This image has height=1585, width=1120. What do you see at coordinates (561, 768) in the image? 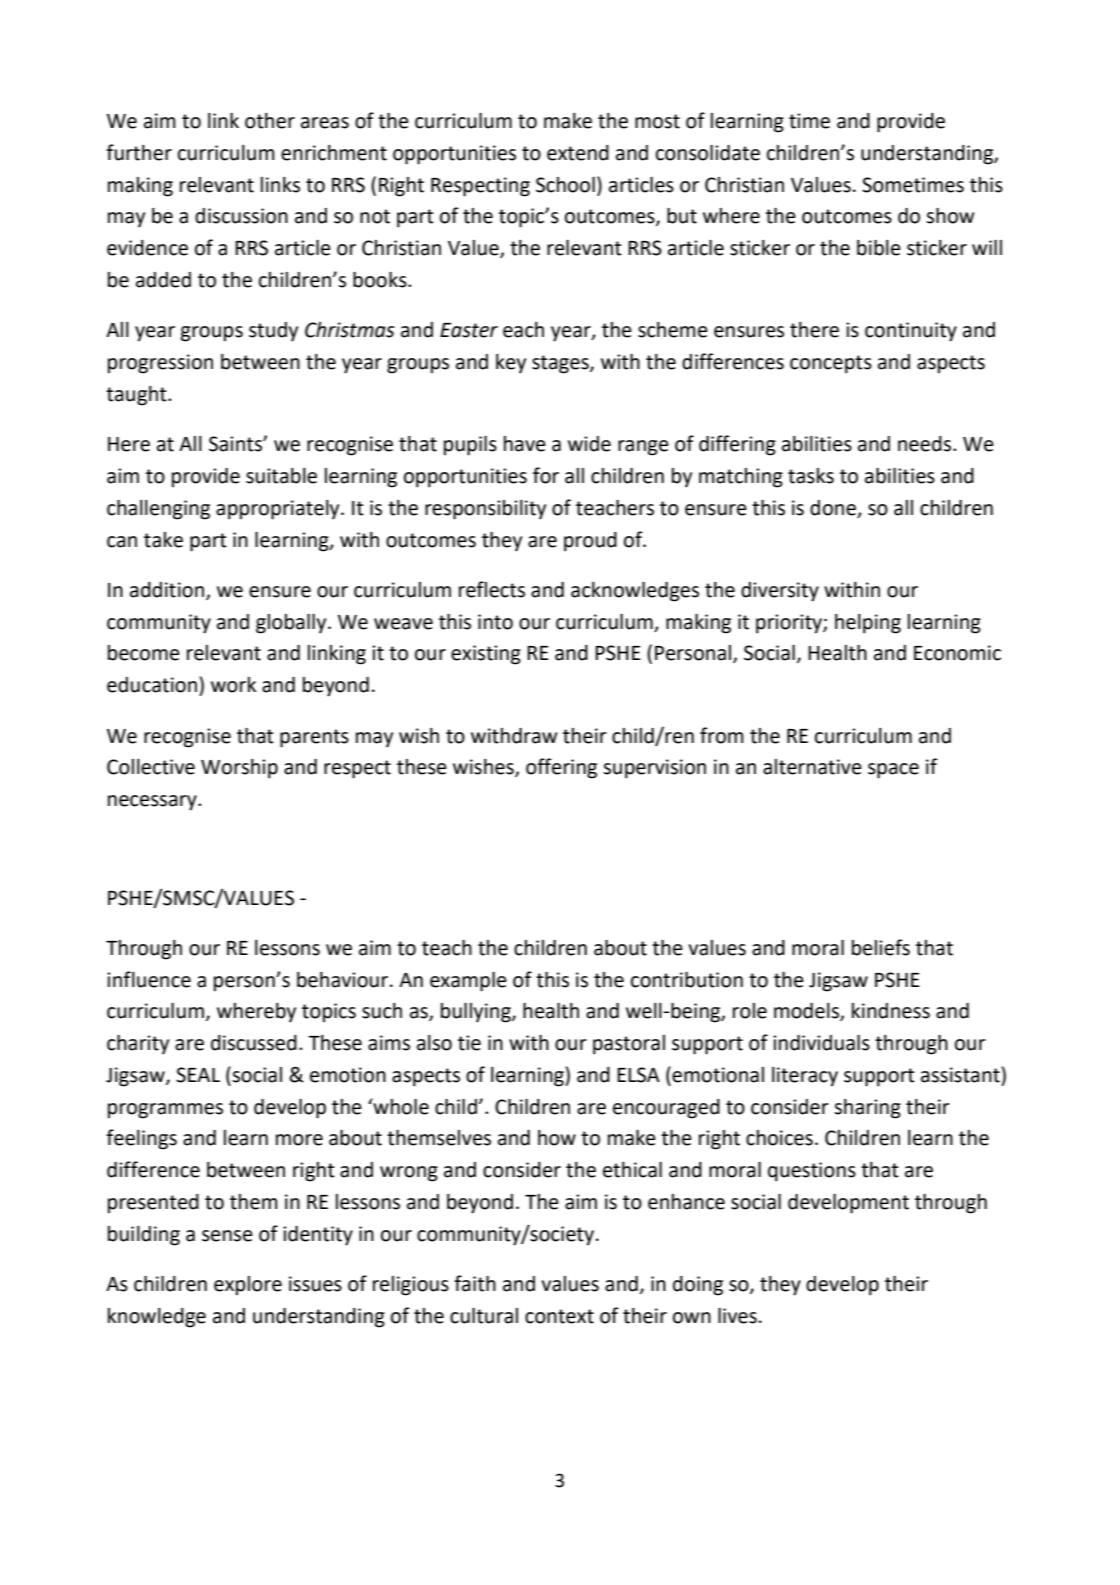
I see `offering` at bounding box center [561, 768].
